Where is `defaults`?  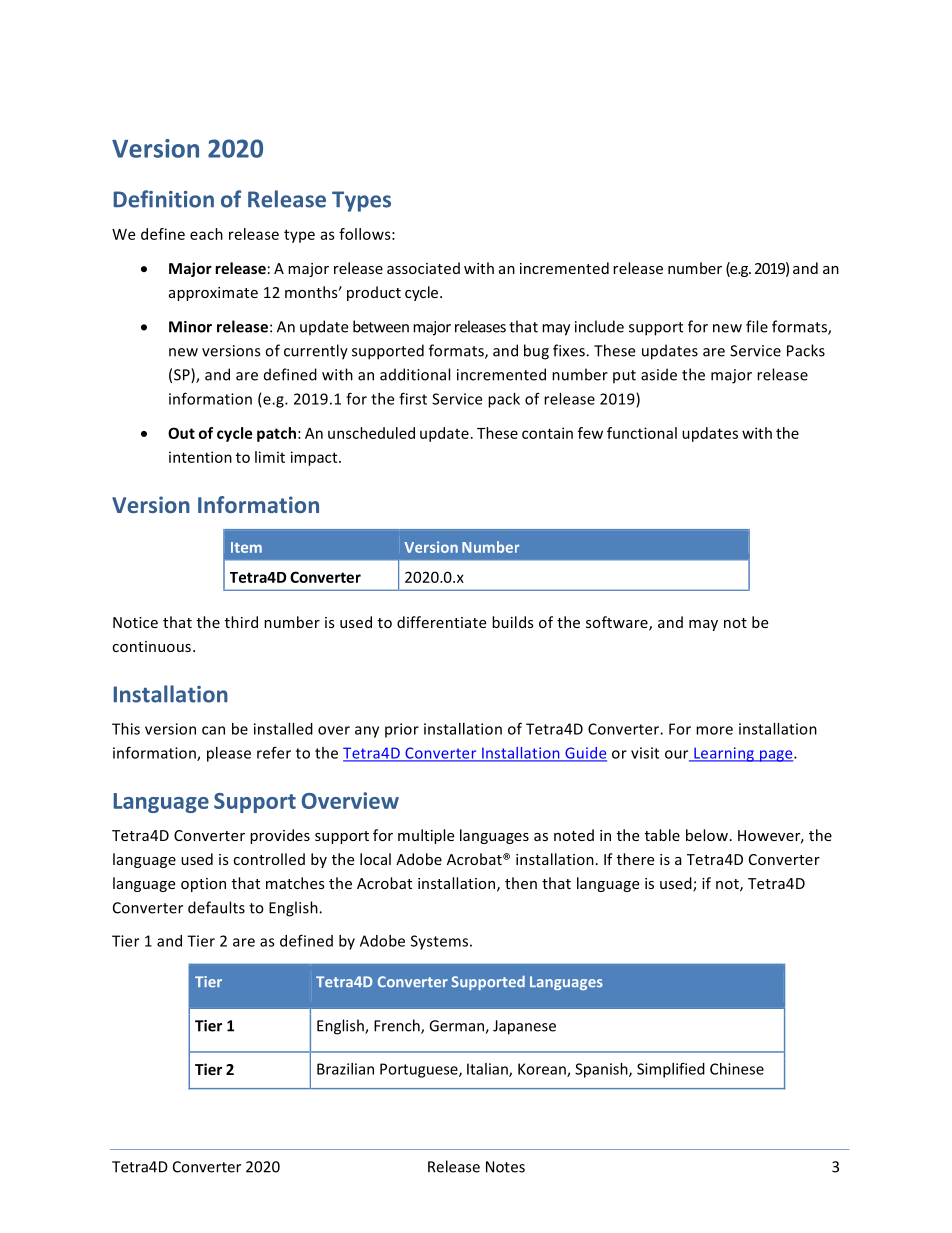
defaults is located at coordinates (216, 907).
